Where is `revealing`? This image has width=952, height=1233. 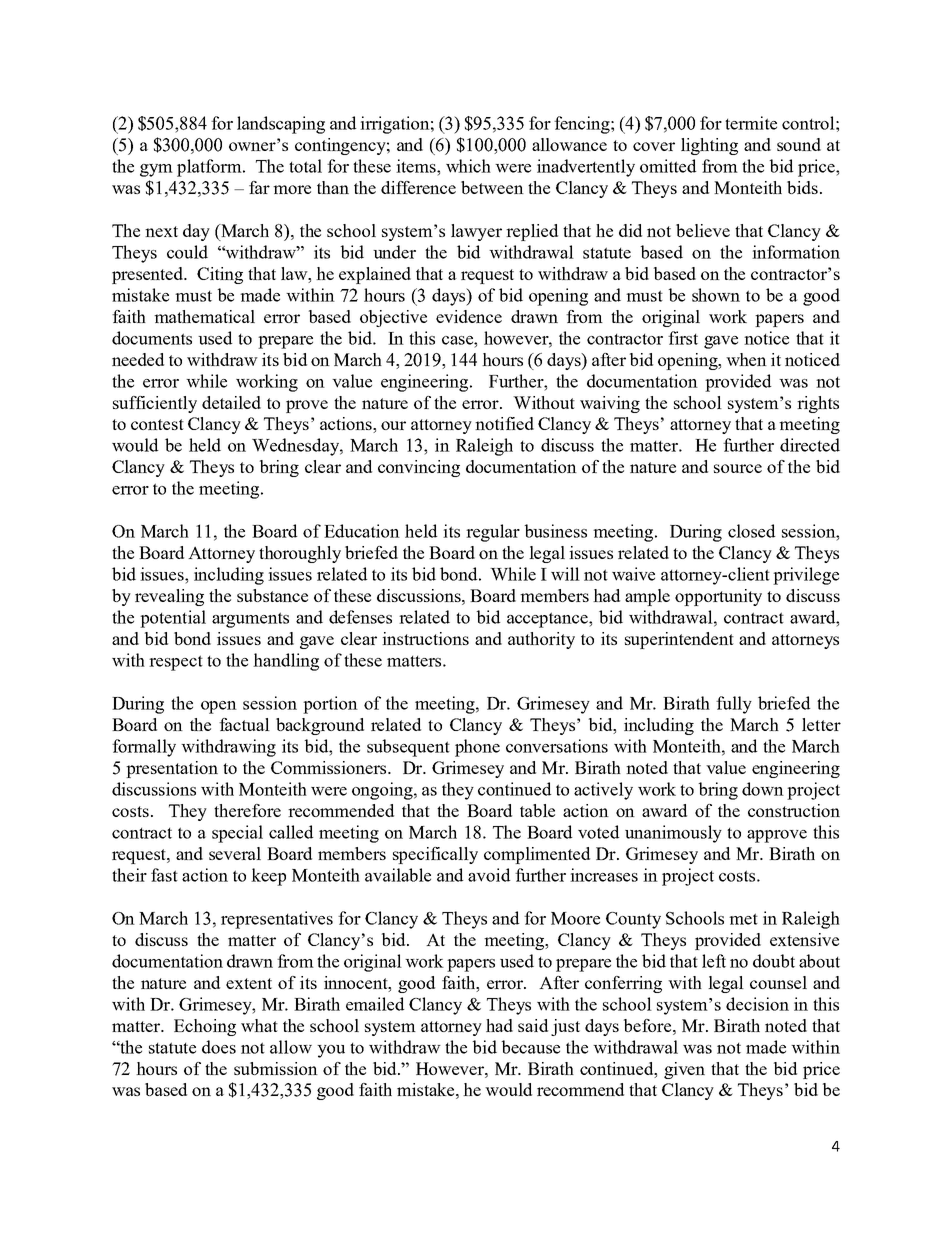 revealing is located at coordinates (169, 597).
